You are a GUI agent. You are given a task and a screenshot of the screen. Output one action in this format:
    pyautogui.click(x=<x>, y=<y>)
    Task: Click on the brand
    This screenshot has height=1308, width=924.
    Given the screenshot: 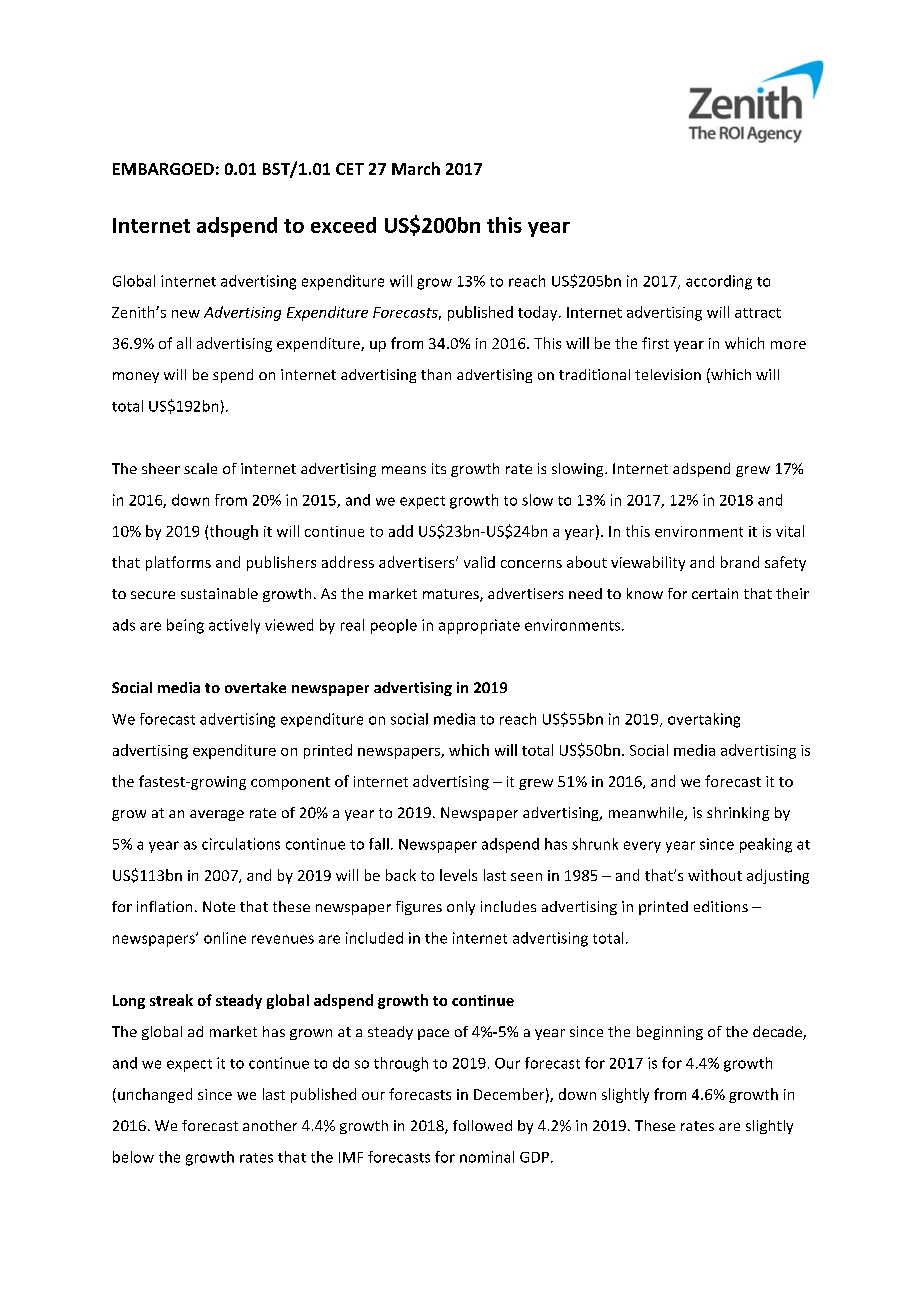 What is the action you would take?
    pyautogui.click(x=740, y=562)
